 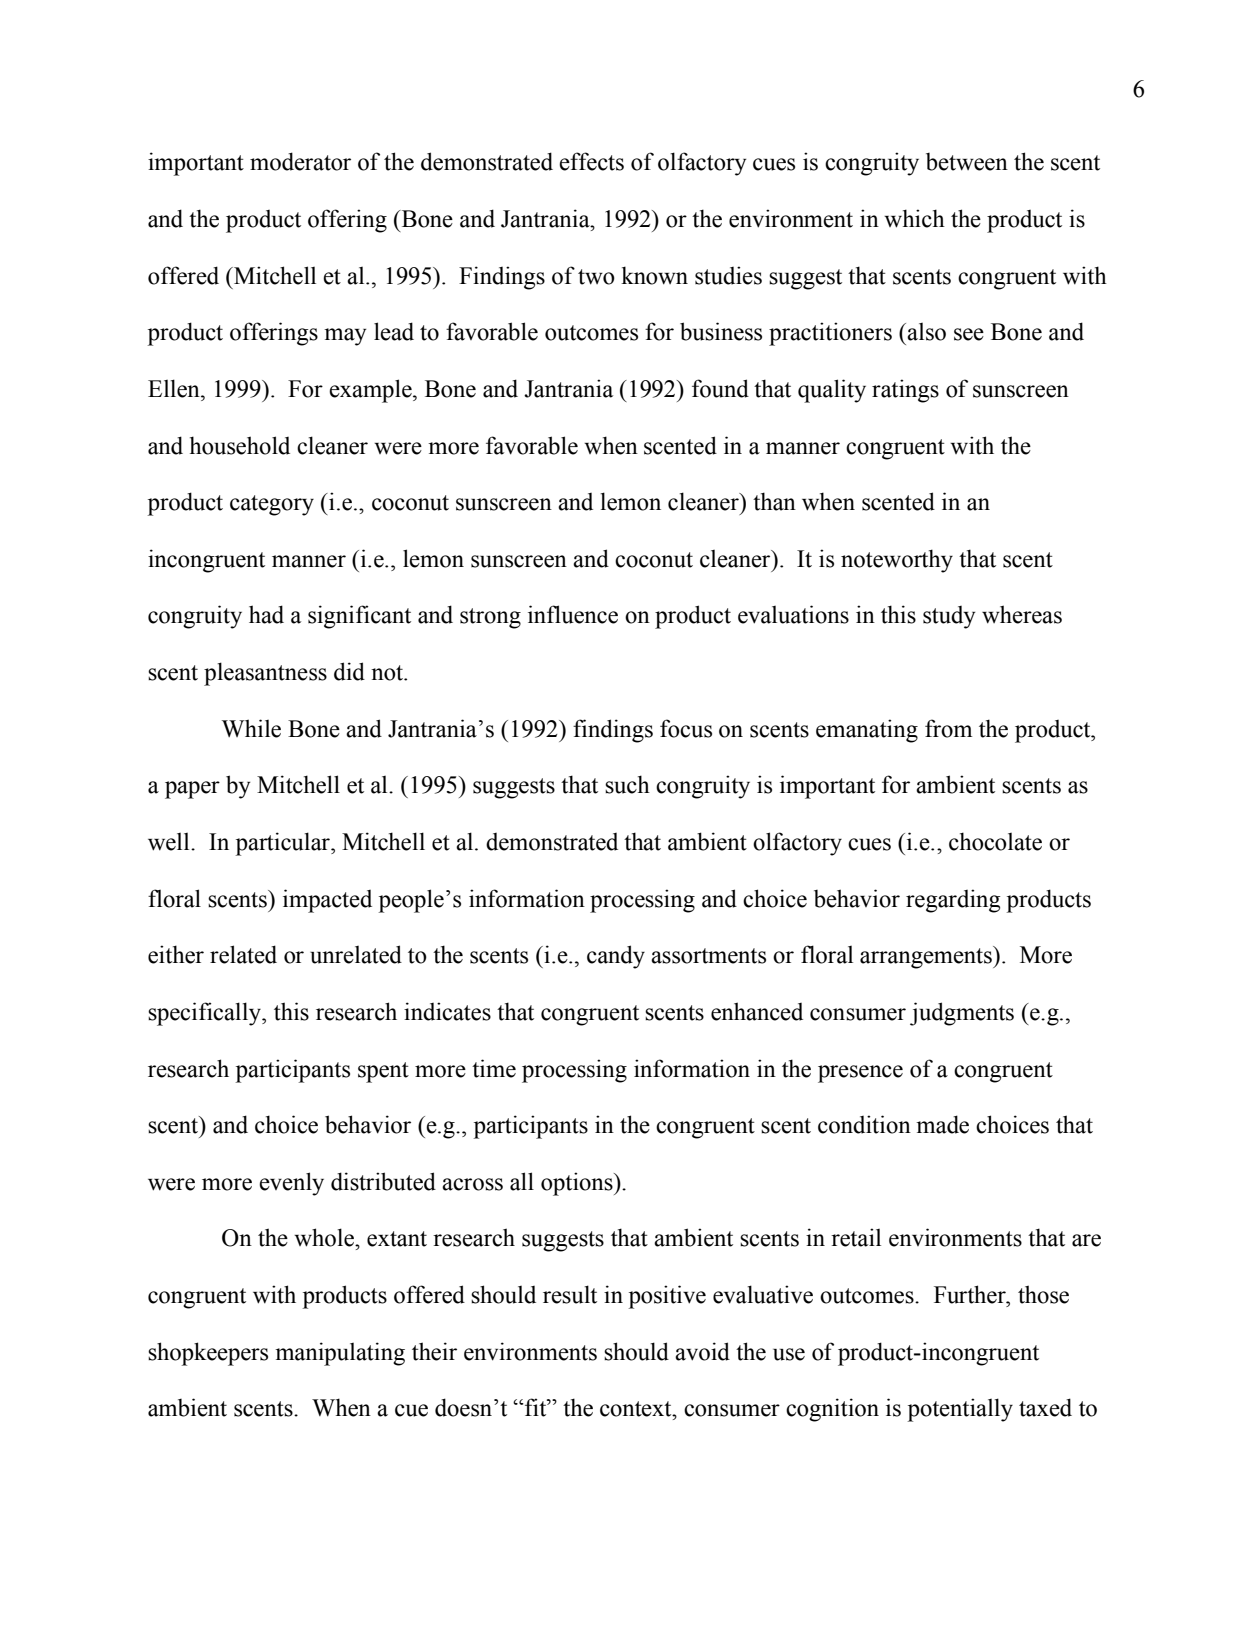 I want to click on chocolate, so click(x=995, y=841).
